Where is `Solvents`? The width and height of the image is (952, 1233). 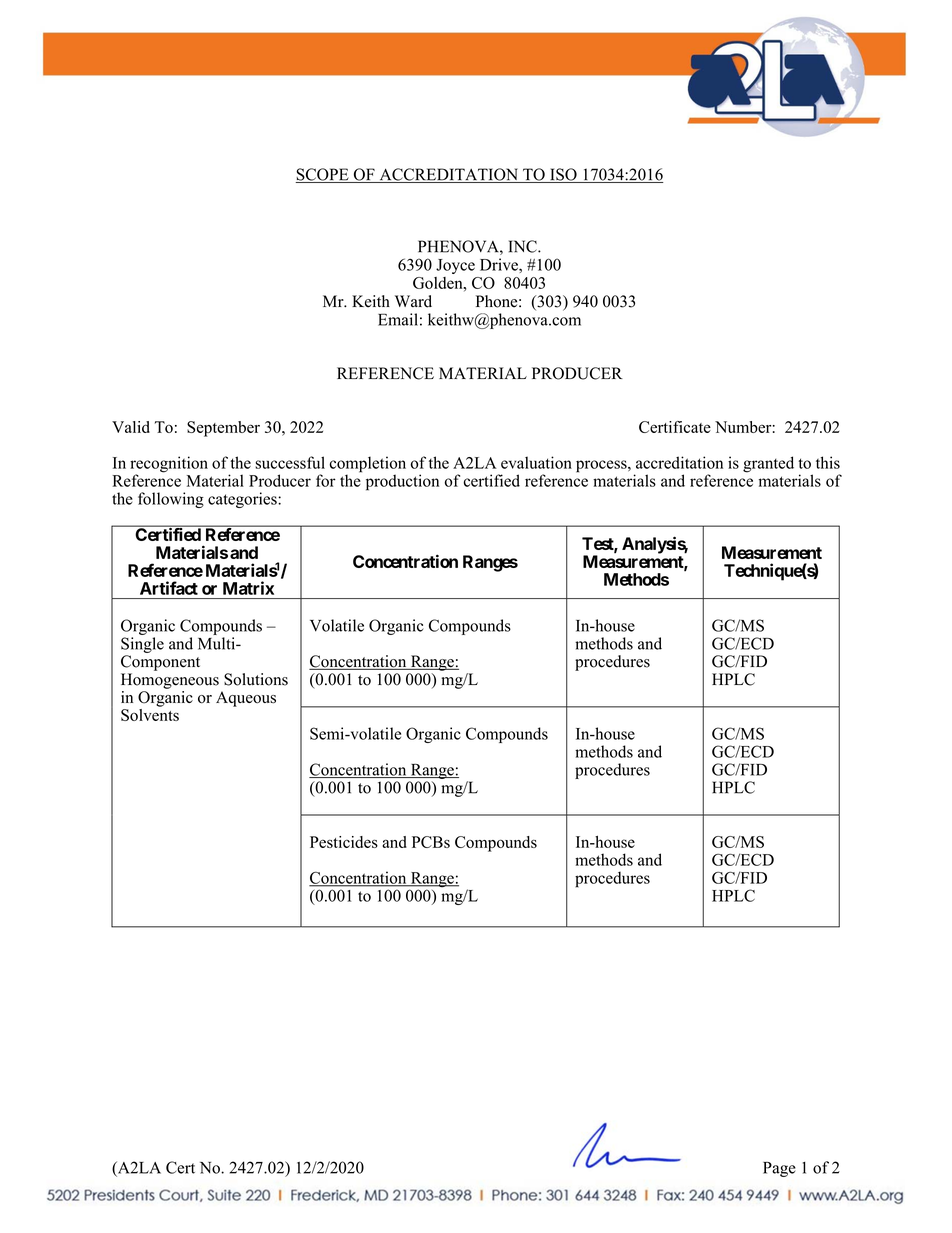 Solvents is located at coordinates (150, 713).
